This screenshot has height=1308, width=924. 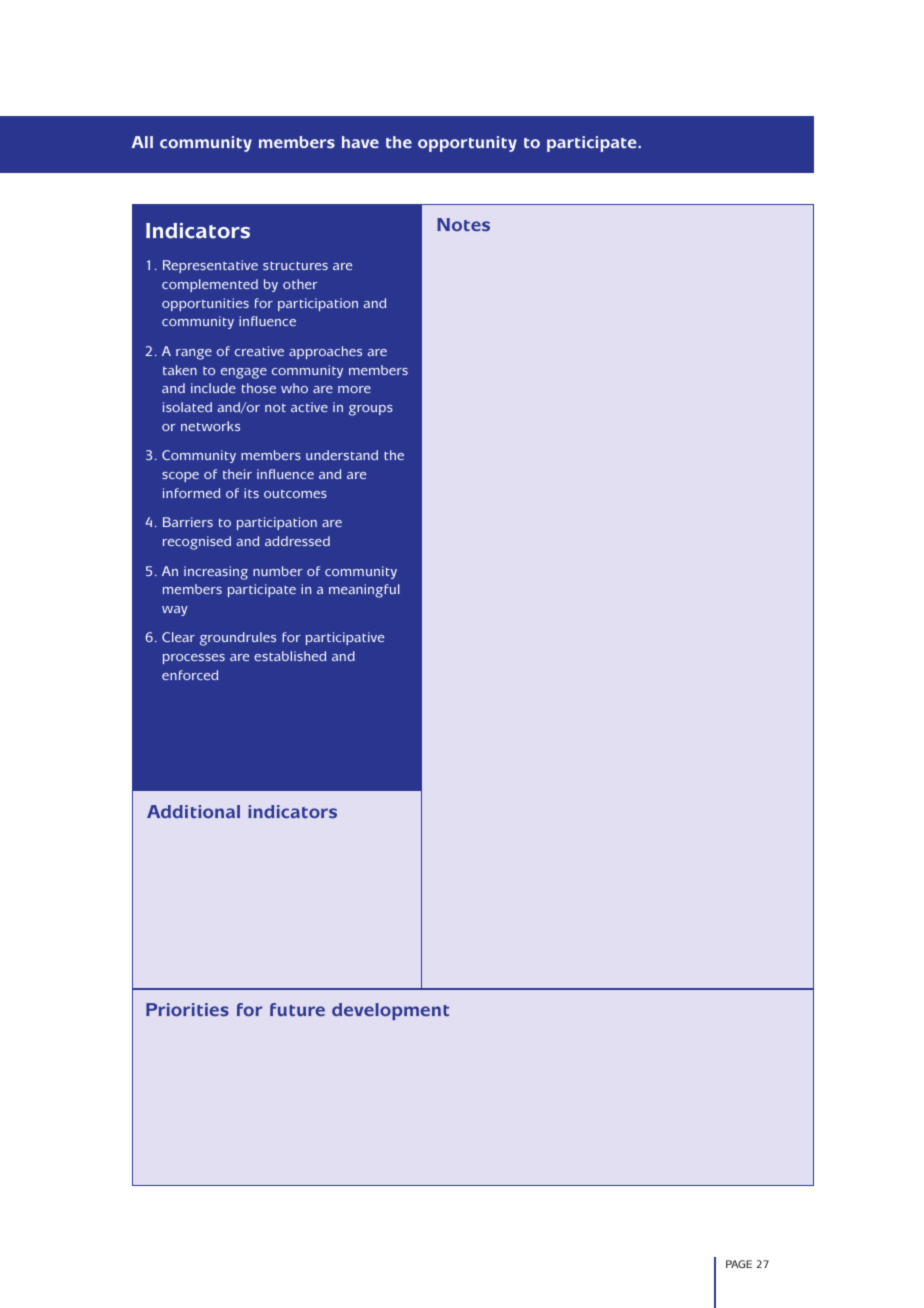 I want to click on number, so click(x=278, y=571).
